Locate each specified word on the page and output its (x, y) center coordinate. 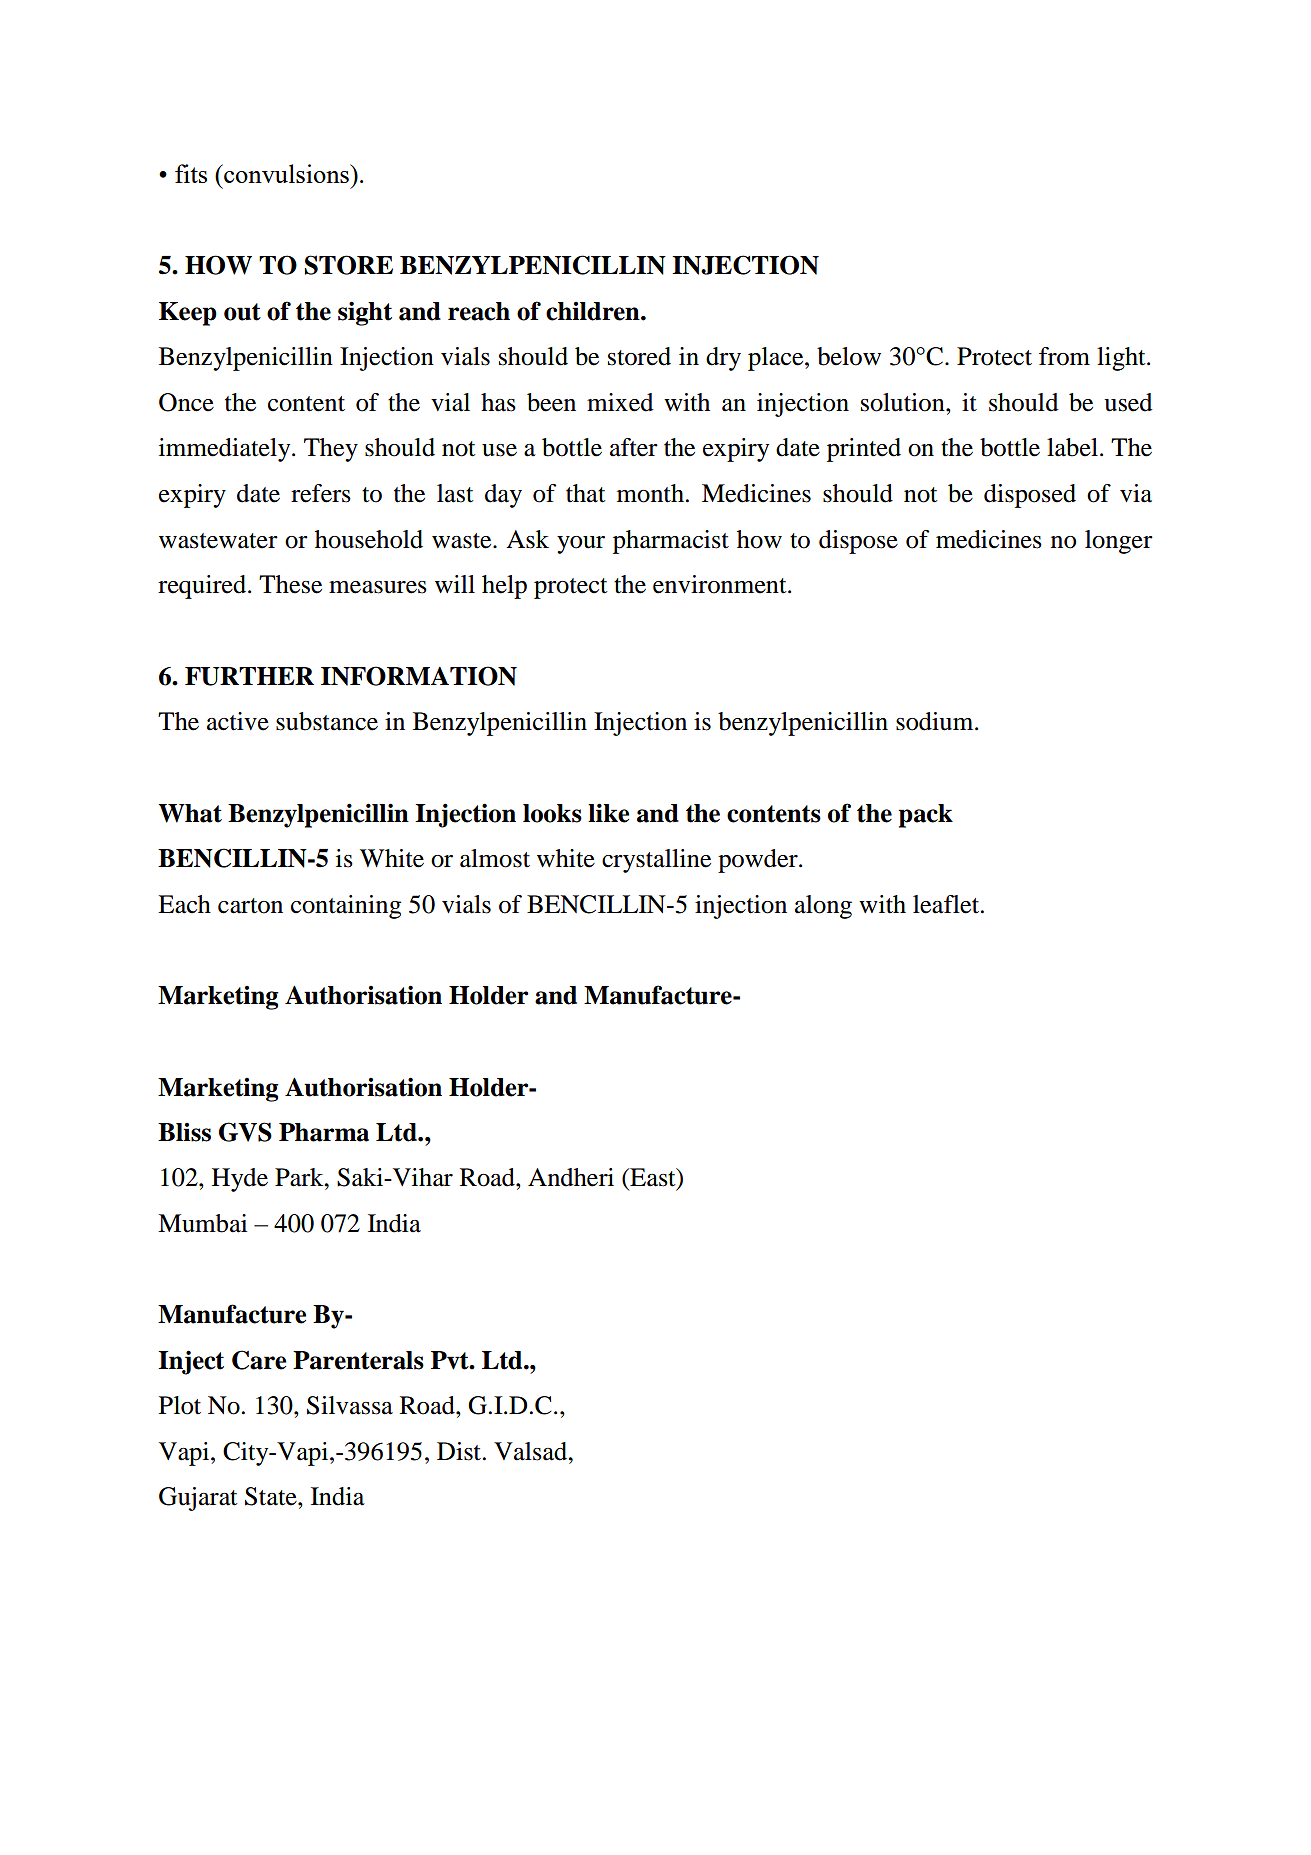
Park (300, 1177)
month (650, 493)
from (1064, 356)
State (272, 1496)
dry (723, 359)
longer (1119, 542)
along (823, 907)
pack (925, 816)
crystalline (656, 861)
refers (321, 493)
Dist (459, 1451)
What (190, 813)
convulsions (286, 173)
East (653, 1178)
